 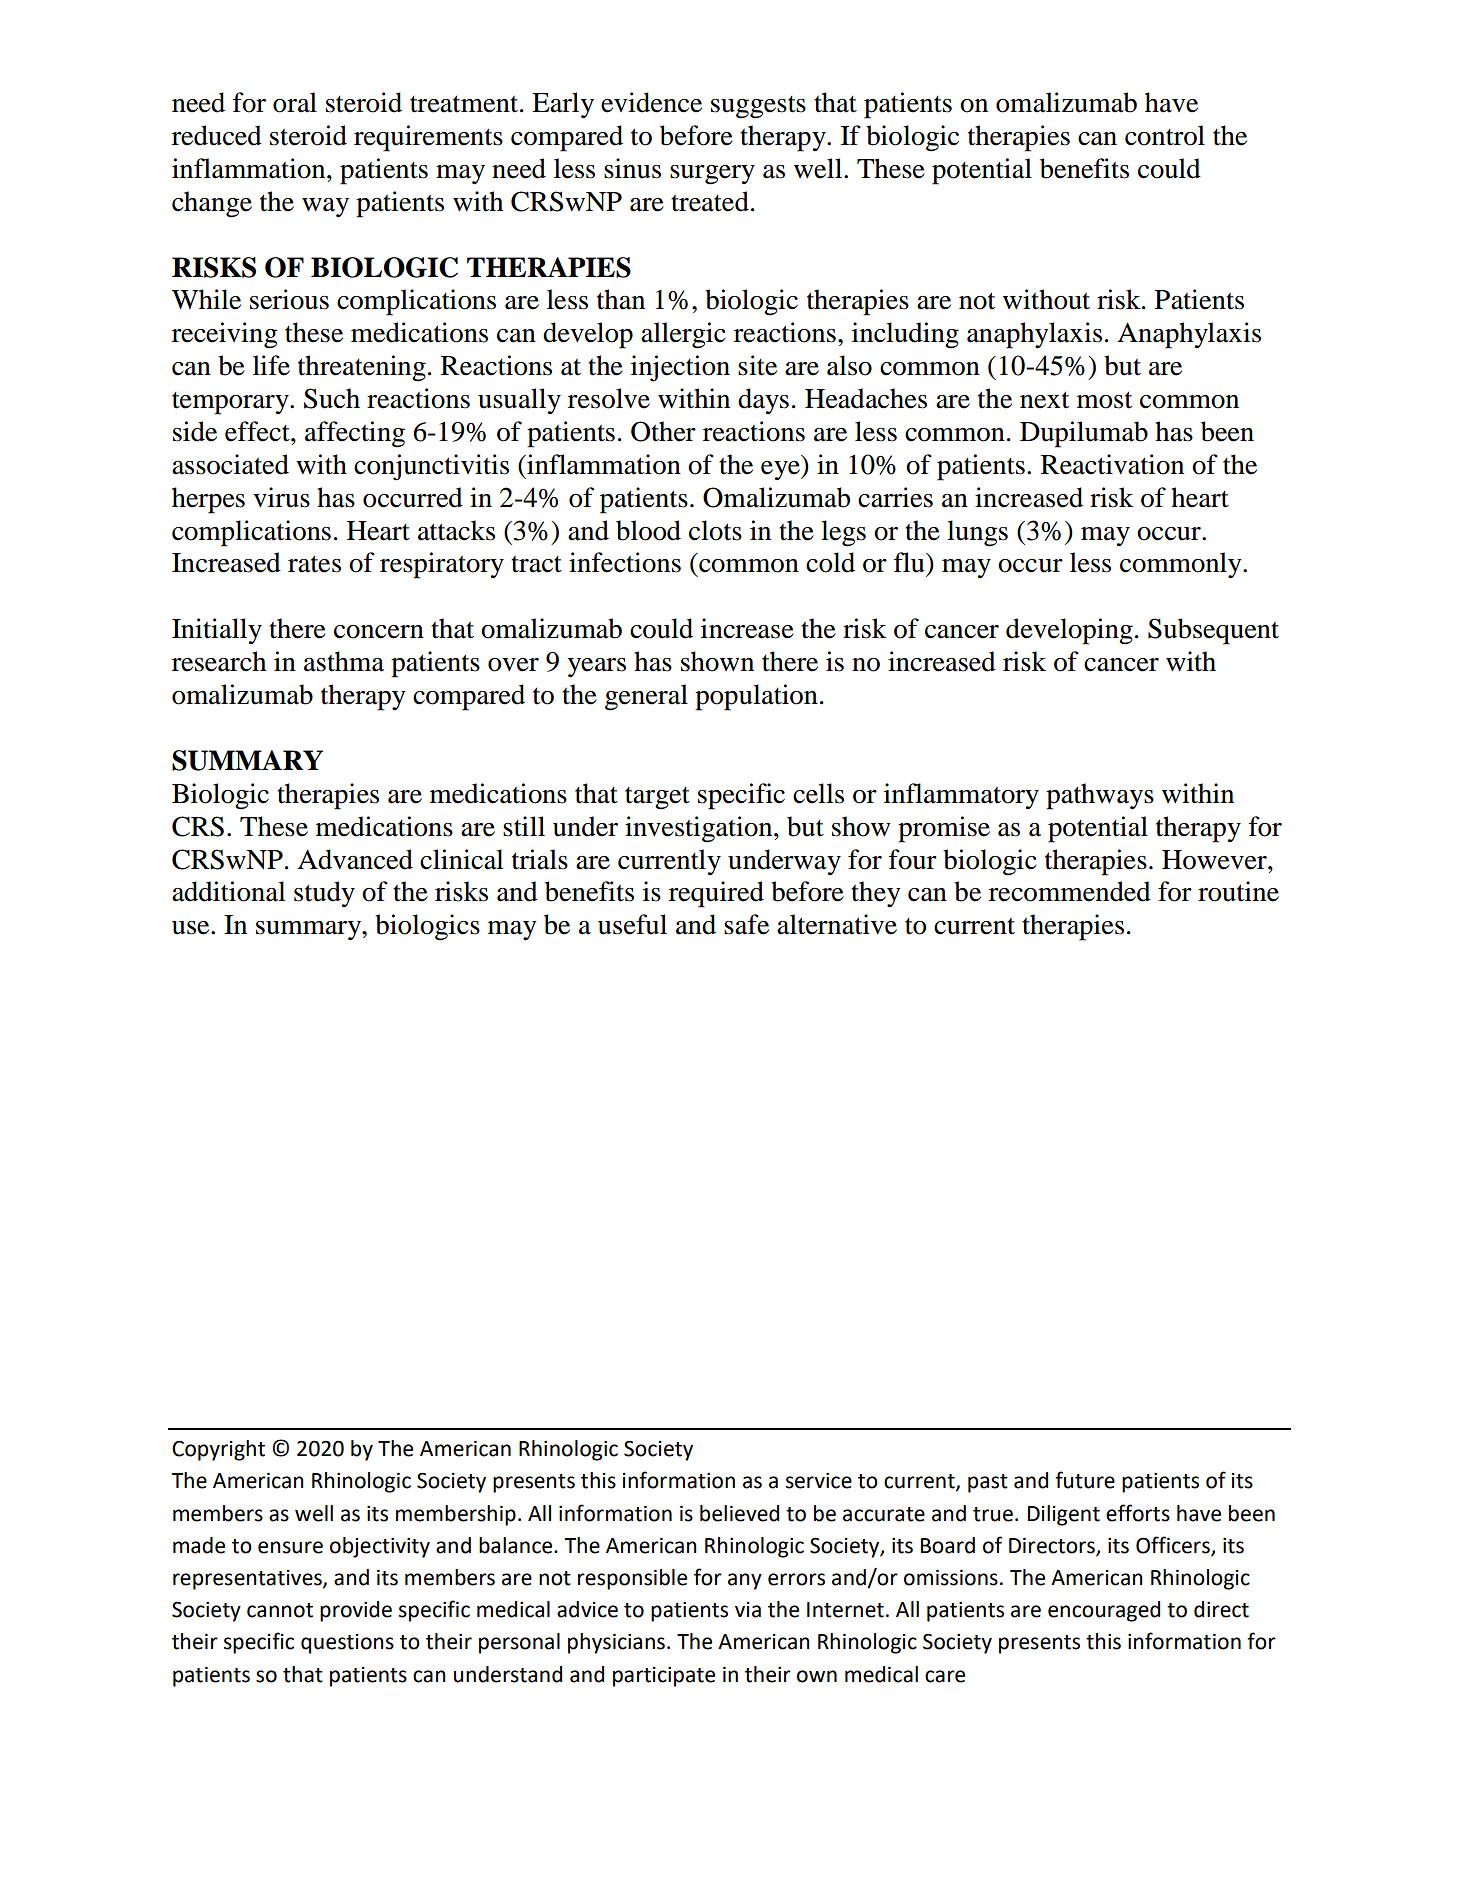 What do you see at coordinates (1112, 464) in the page?
I see `Reactivation` at bounding box center [1112, 464].
